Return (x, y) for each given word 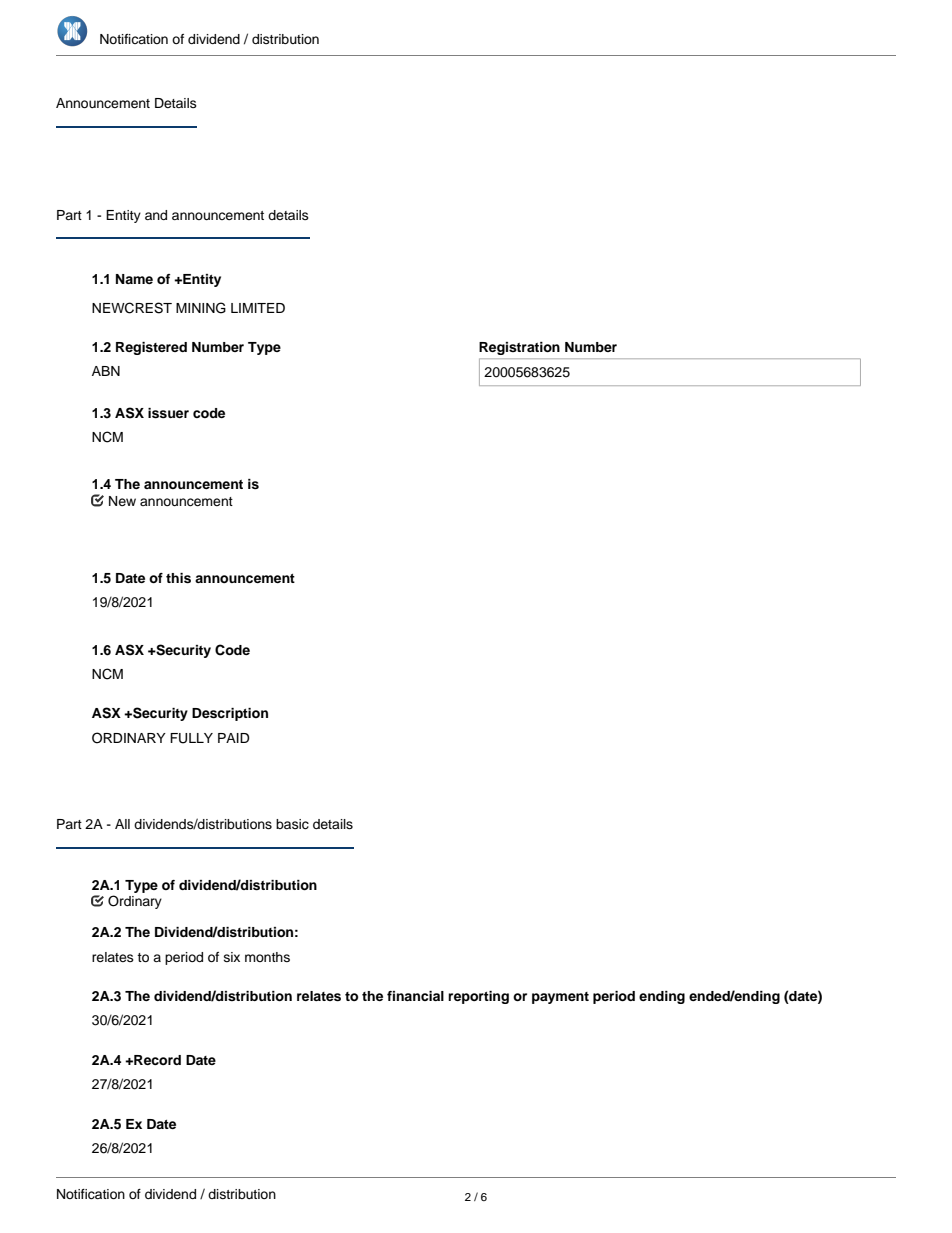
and (156, 215)
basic (292, 824)
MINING (201, 308)
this (178, 578)
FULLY (191, 738)
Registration (519, 348)
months (267, 957)
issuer (168, 413)
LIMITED (258, 308)
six (232, 957)
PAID (234, 738)
